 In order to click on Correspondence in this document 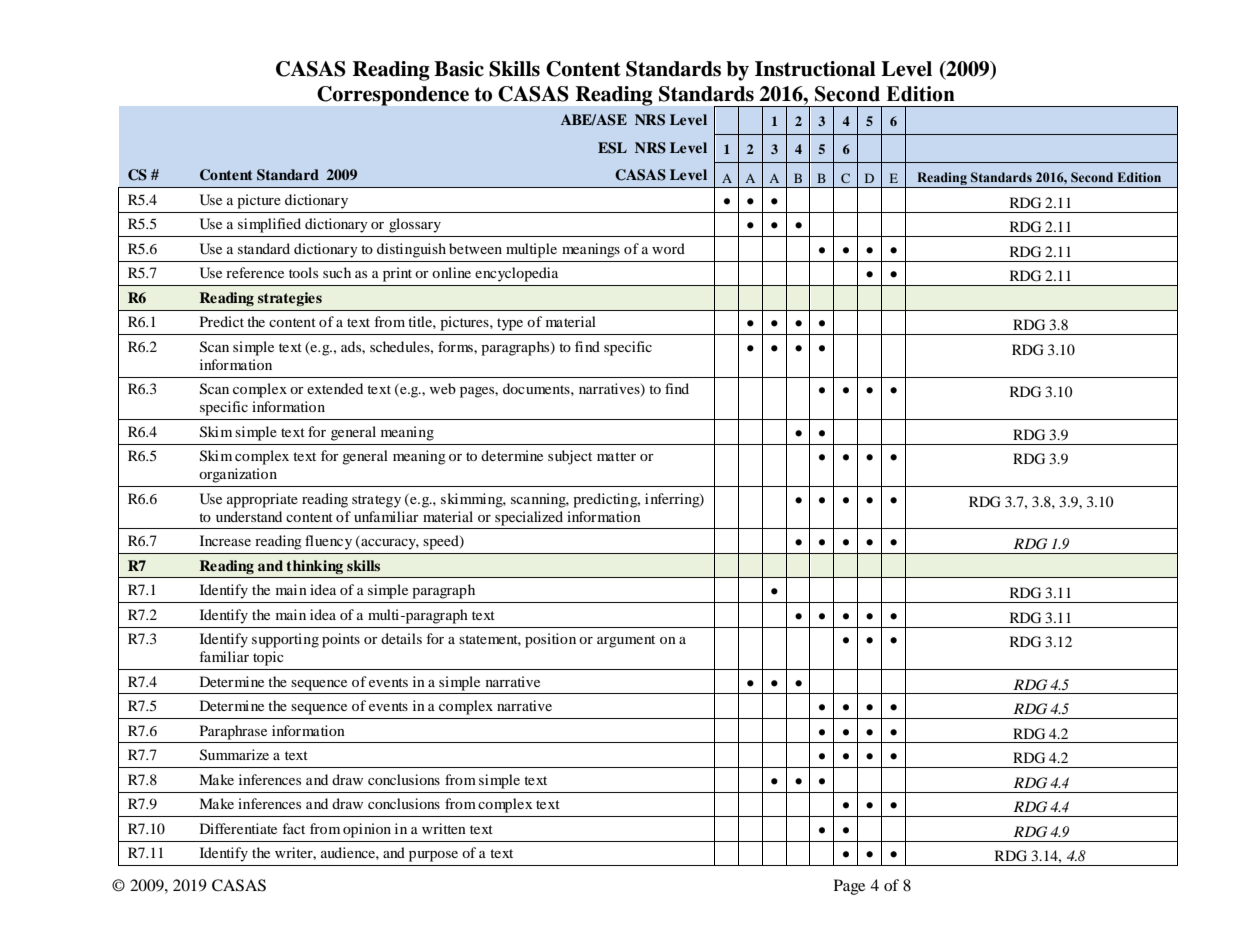, I will do `click(393, 96)`.
